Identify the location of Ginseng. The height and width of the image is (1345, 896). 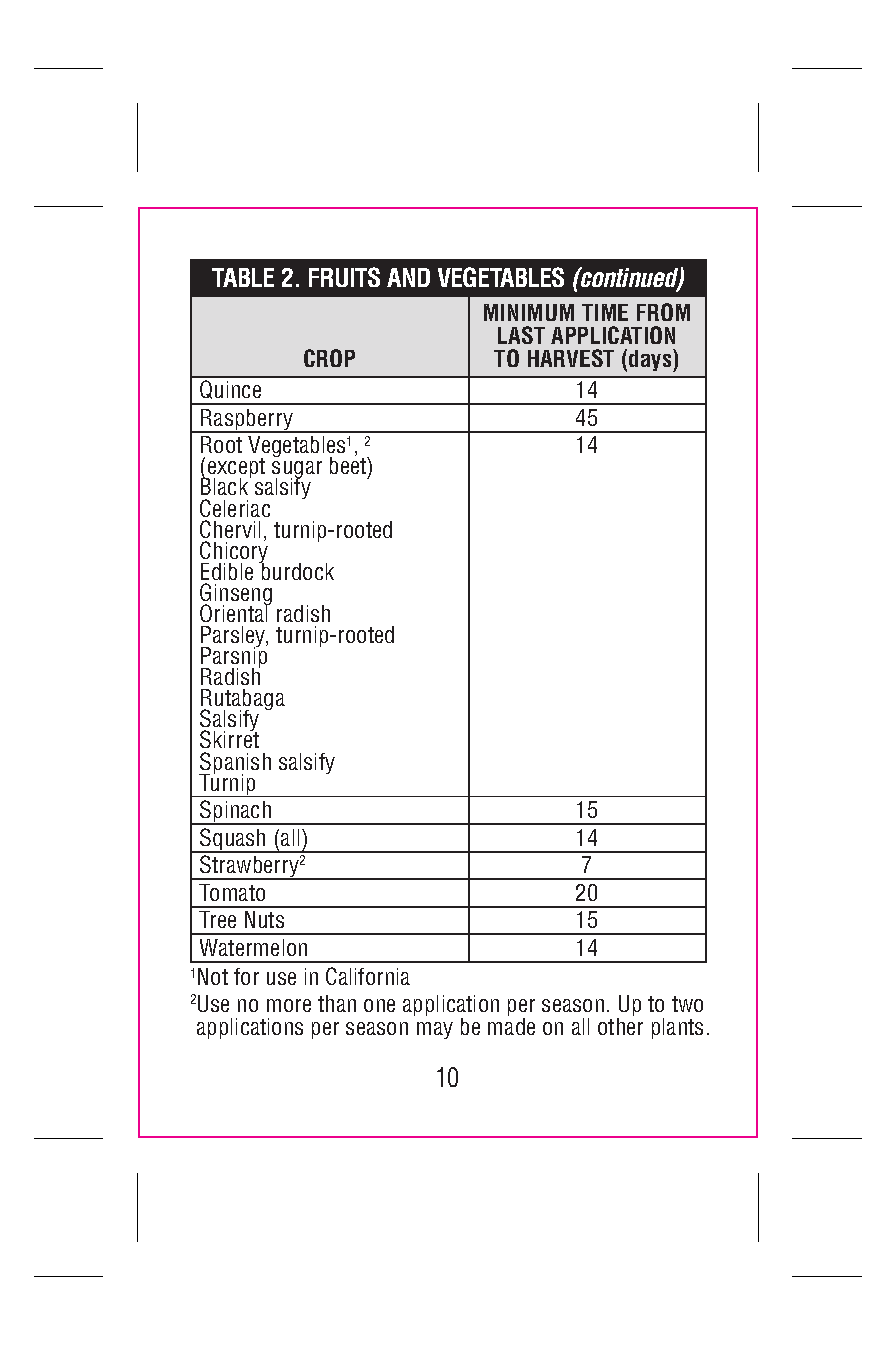
(236, 595).
